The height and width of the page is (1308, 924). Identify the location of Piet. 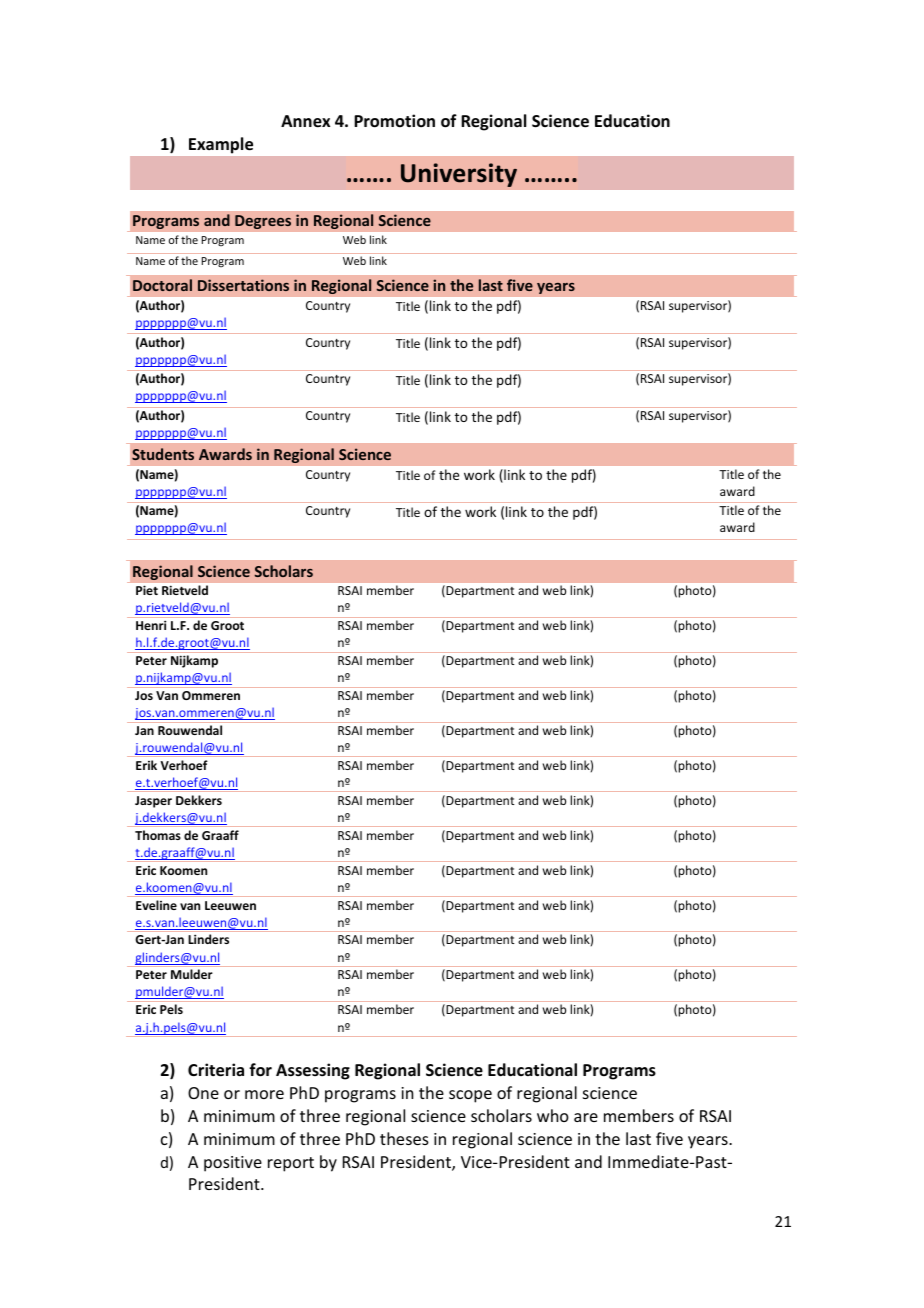
(147, 590).
